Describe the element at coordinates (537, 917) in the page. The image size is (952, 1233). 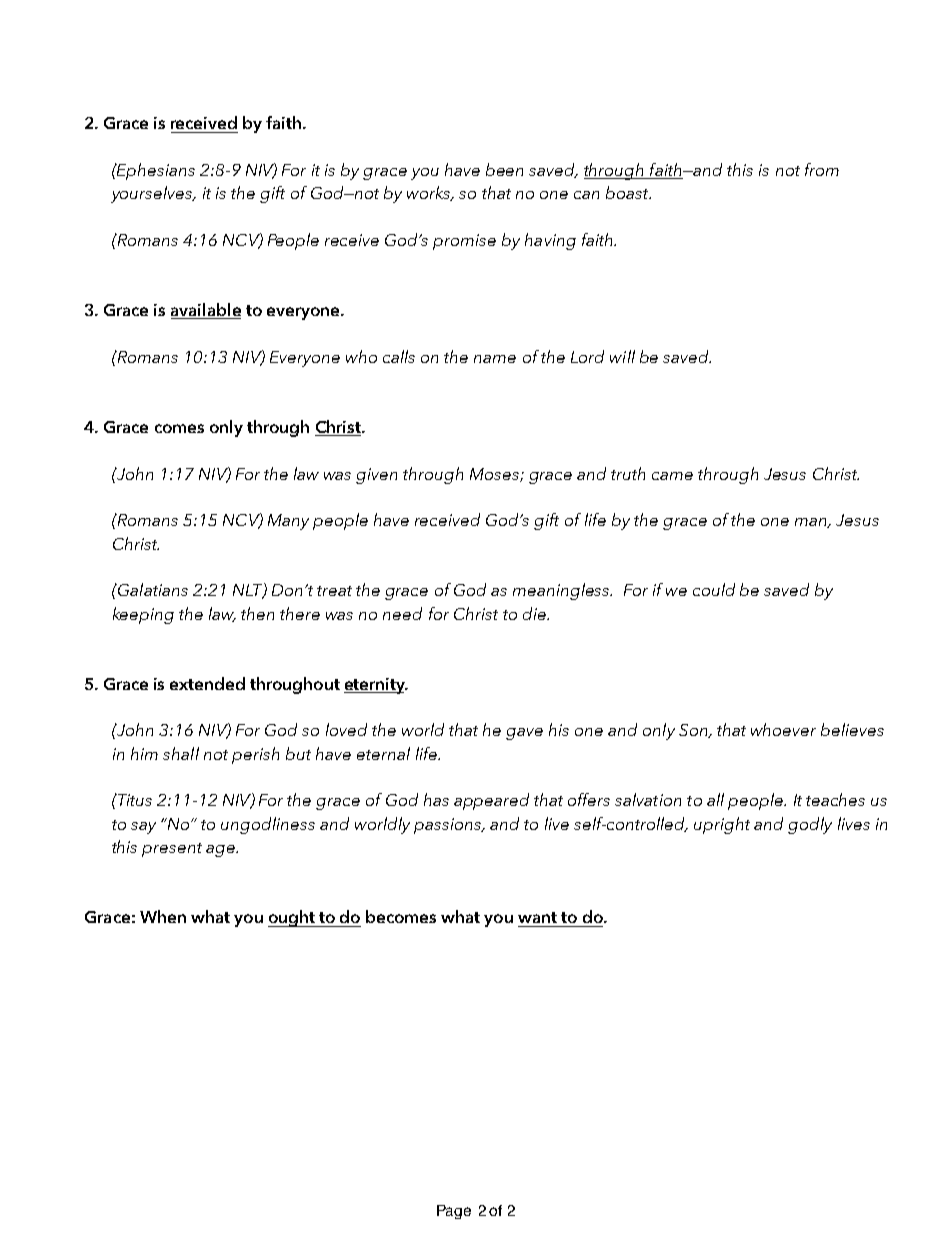
I see `want` at that location.
